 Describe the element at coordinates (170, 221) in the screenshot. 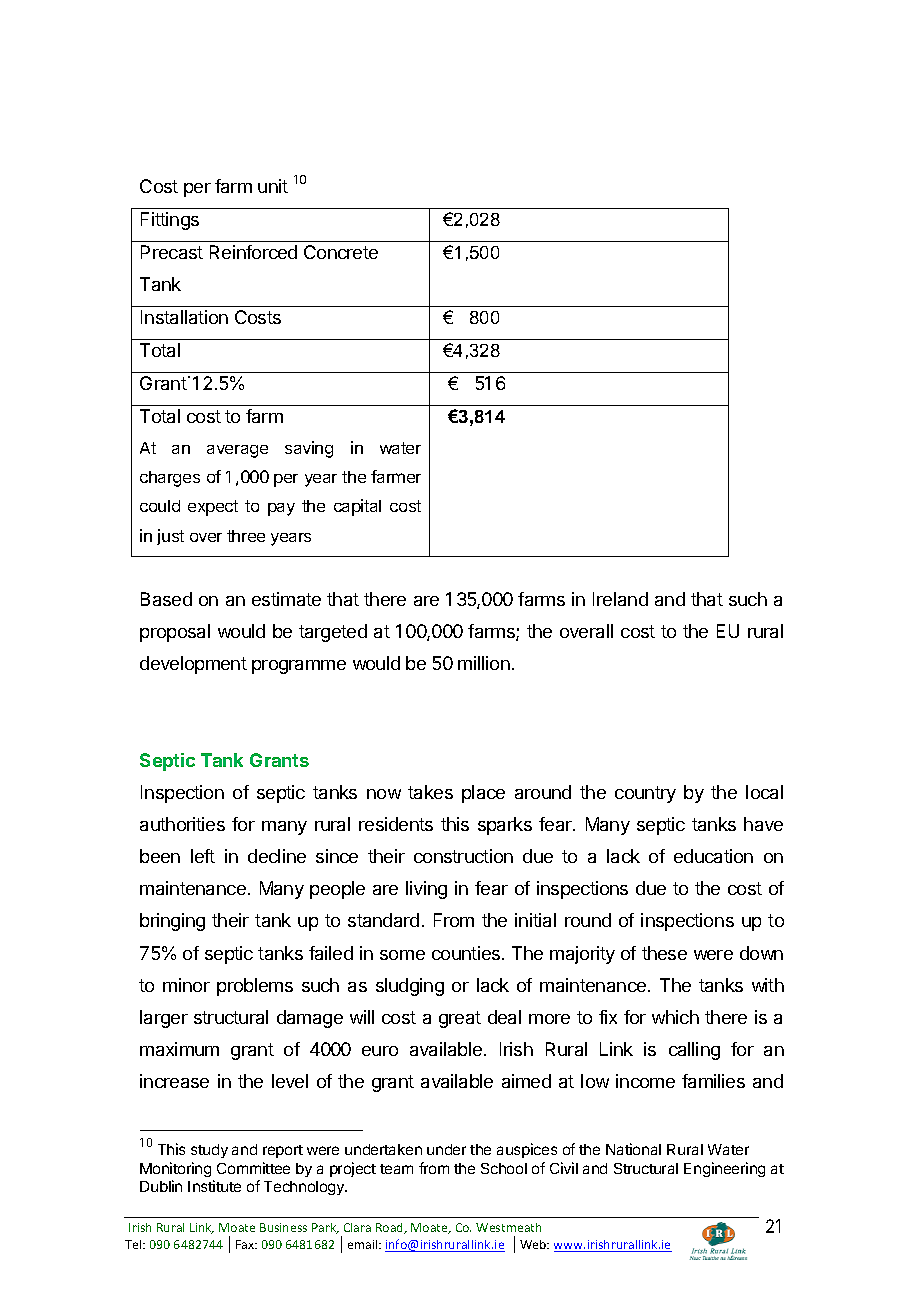

I see `Fittings` at that location.
